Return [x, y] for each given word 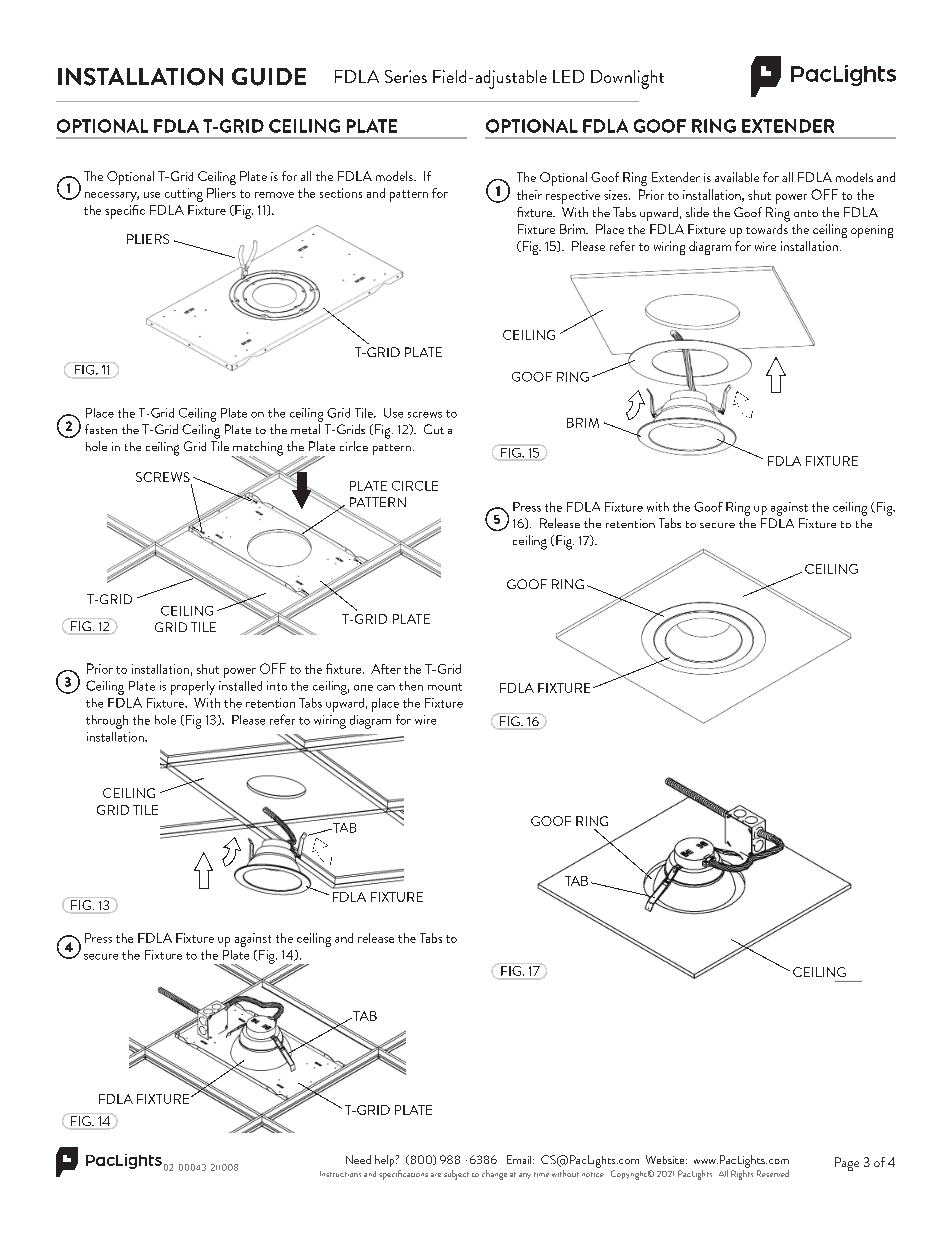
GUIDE [269, 77]
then [411, 686]
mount [445, 687]
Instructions [340, 1174]
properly [193, 688]
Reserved [773, 1173]
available [737, 177]
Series [406, 76]
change [494, 1175]
